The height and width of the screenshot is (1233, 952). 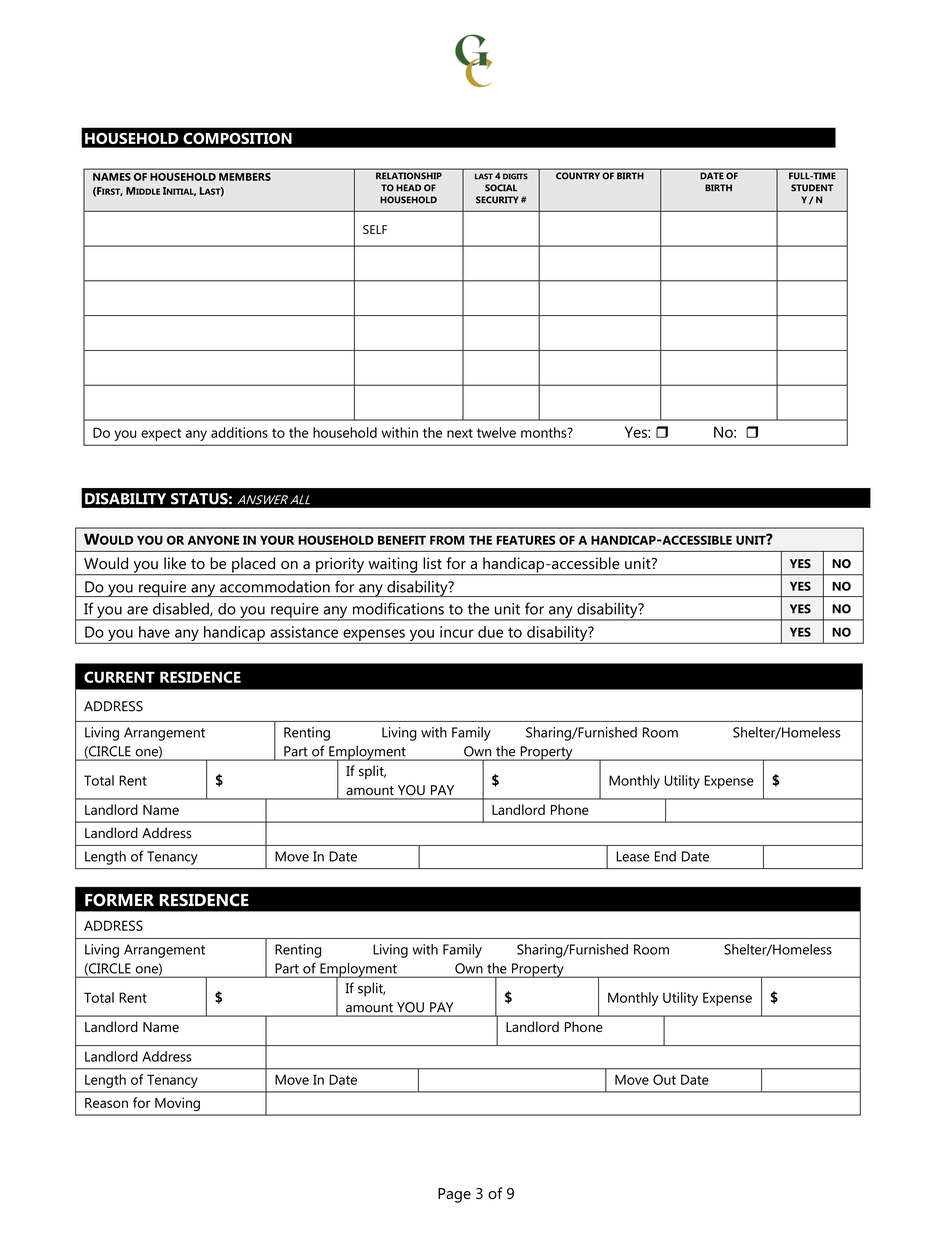 I want to click on FROM, so click(x=447, y=540).
